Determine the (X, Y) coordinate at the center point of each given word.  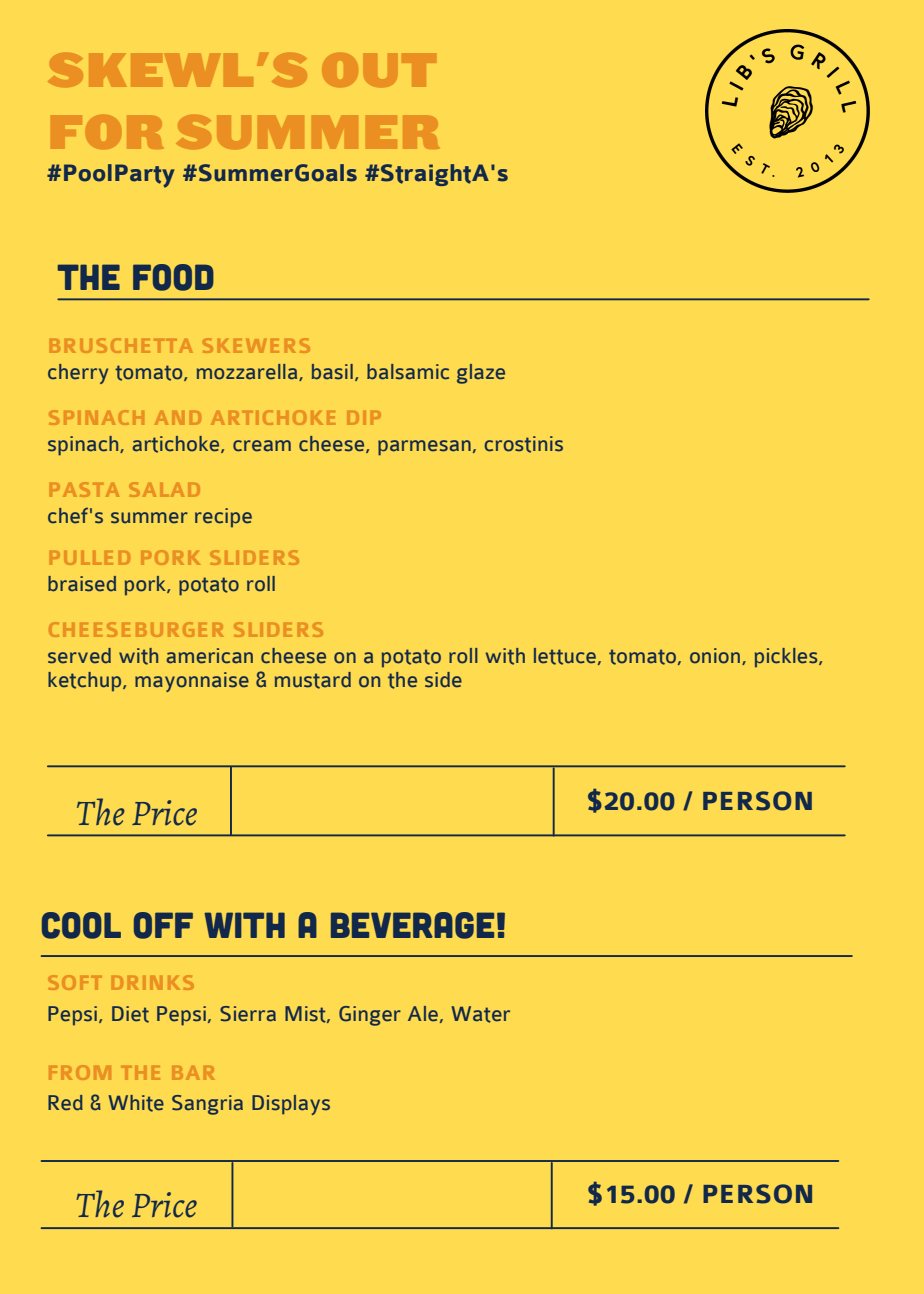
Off (163, 925)
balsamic (408, 372)
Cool (81, 925)
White (136, 1103)
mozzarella (248, 372)
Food (173, 277)
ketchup (86, 681)
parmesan (424, 448)
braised (82, 584)
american (210, 656)
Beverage (412, 925)
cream (262, 446)
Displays (291, 1105)
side (443, 680)
